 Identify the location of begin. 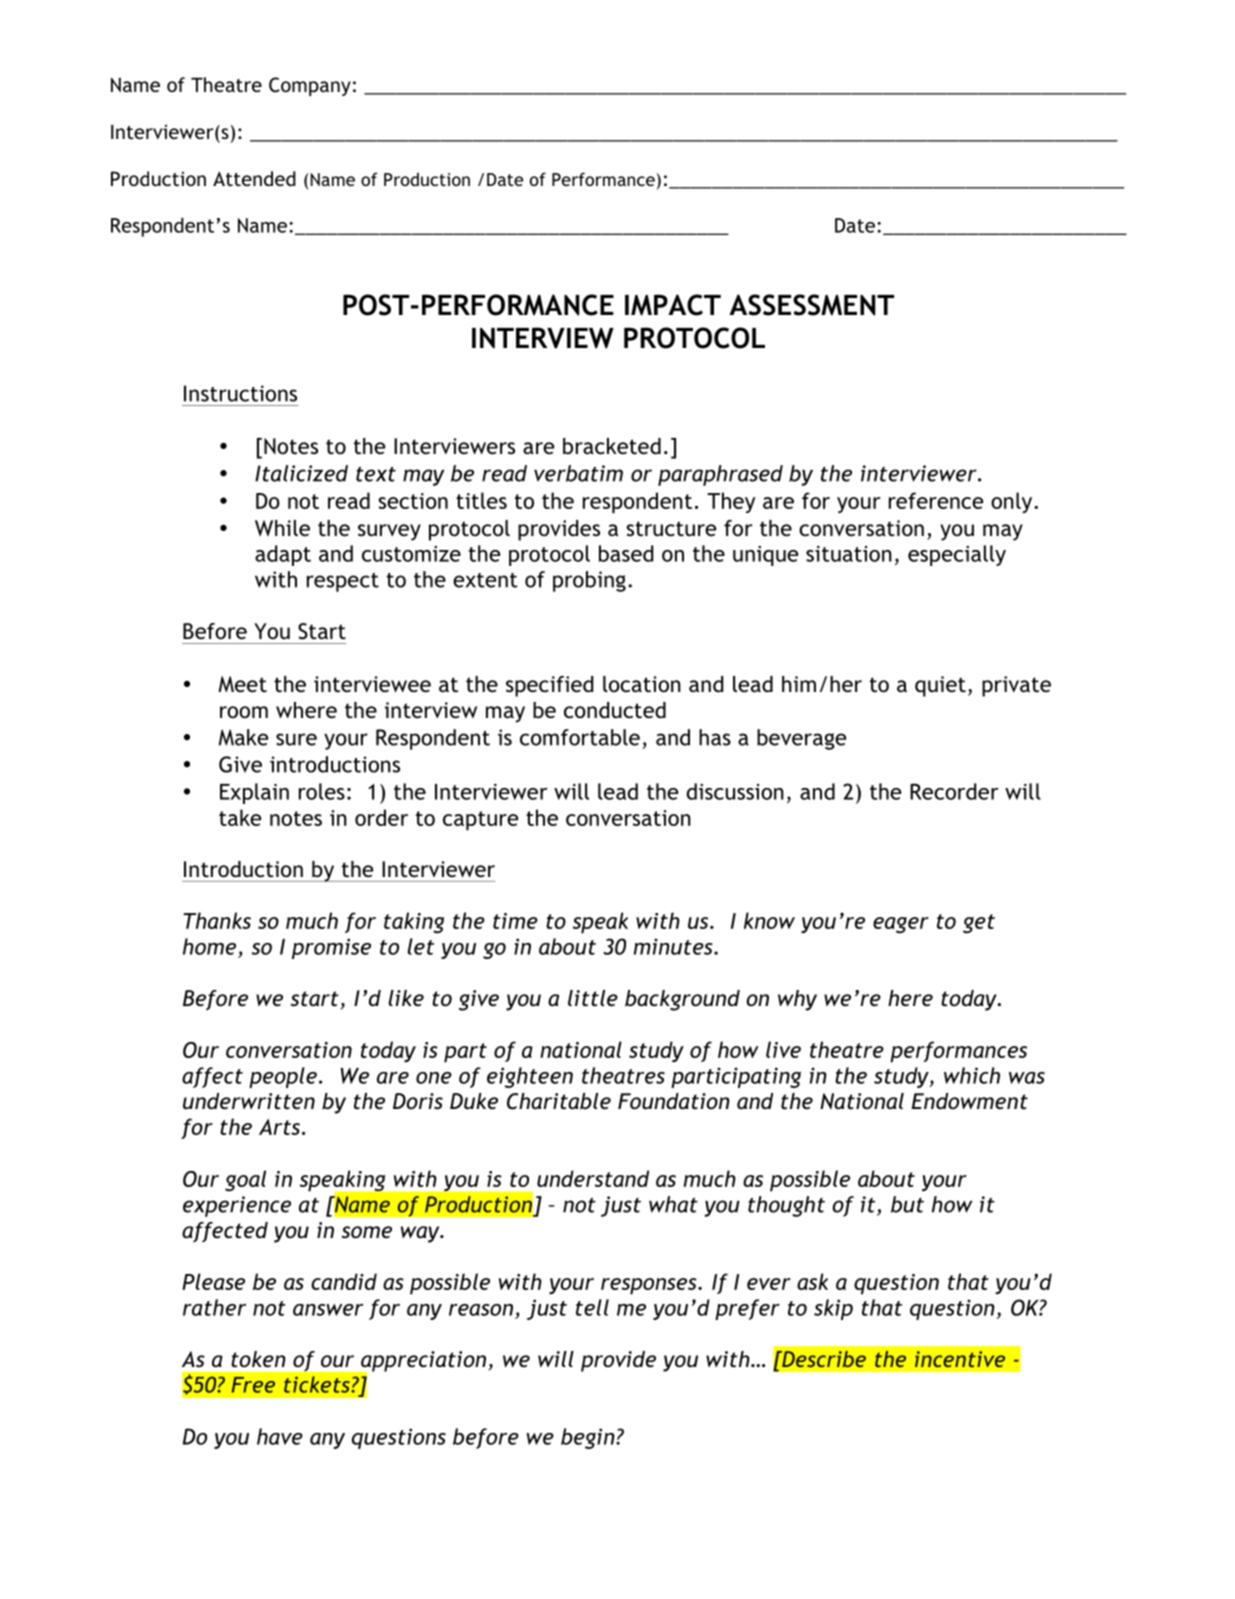
(589, 1438).
